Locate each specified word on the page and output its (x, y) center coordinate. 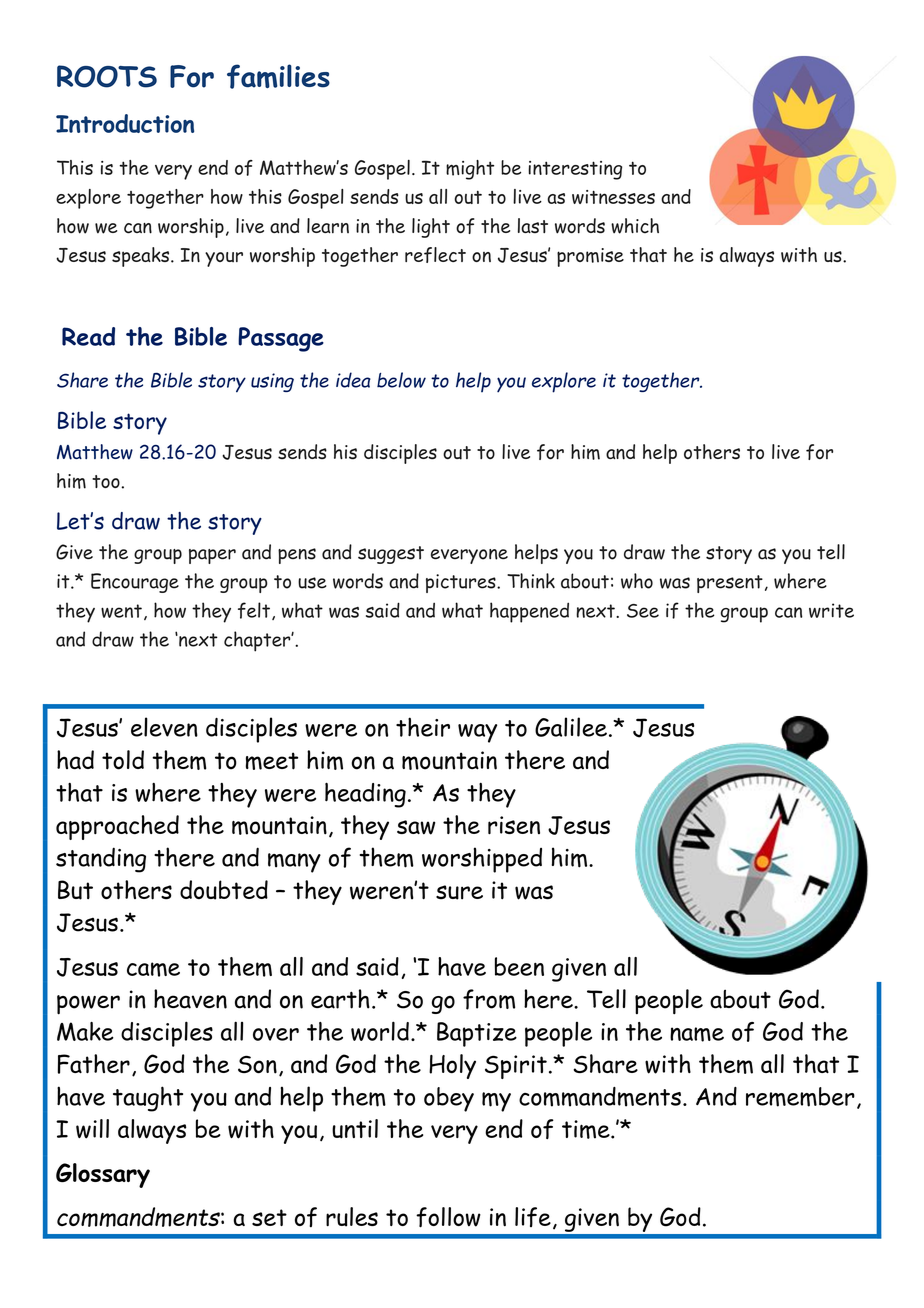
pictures (462, 583)
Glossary (103, 1175)
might (470, 170)
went (121, 611)
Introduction (125, 123)
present (730, 584)
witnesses (613, 197)
